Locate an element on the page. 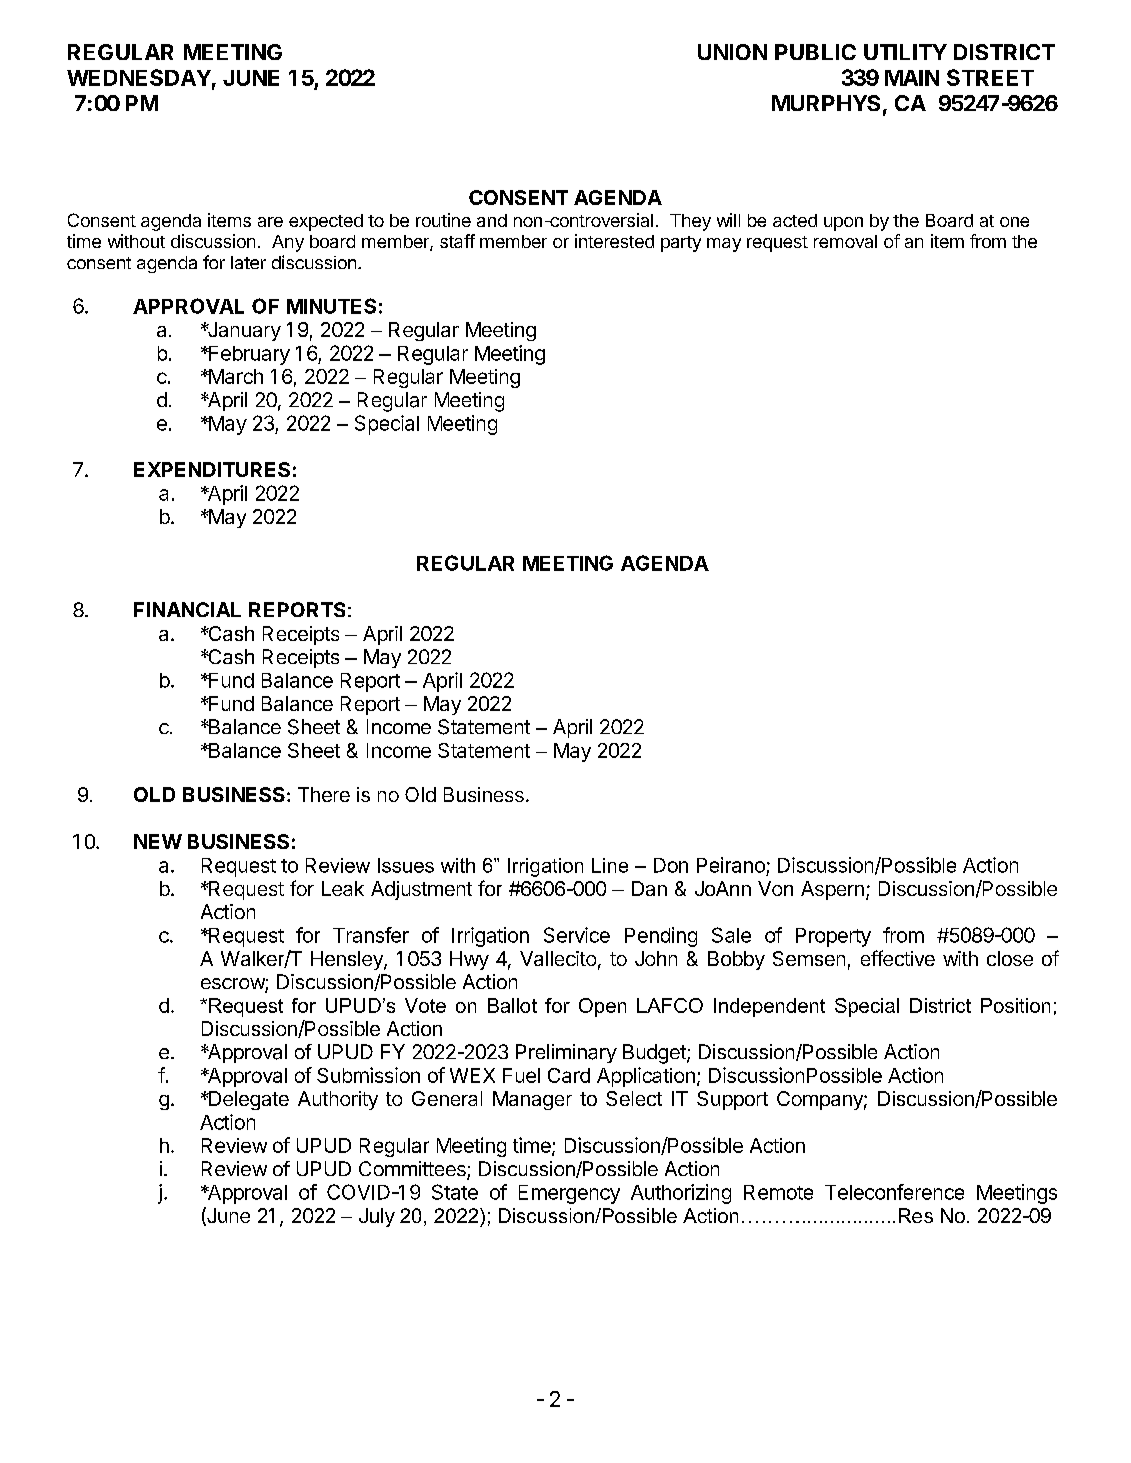 The height and width of the image is (1463, 1131). interested is located at coordinates (614, 241).
